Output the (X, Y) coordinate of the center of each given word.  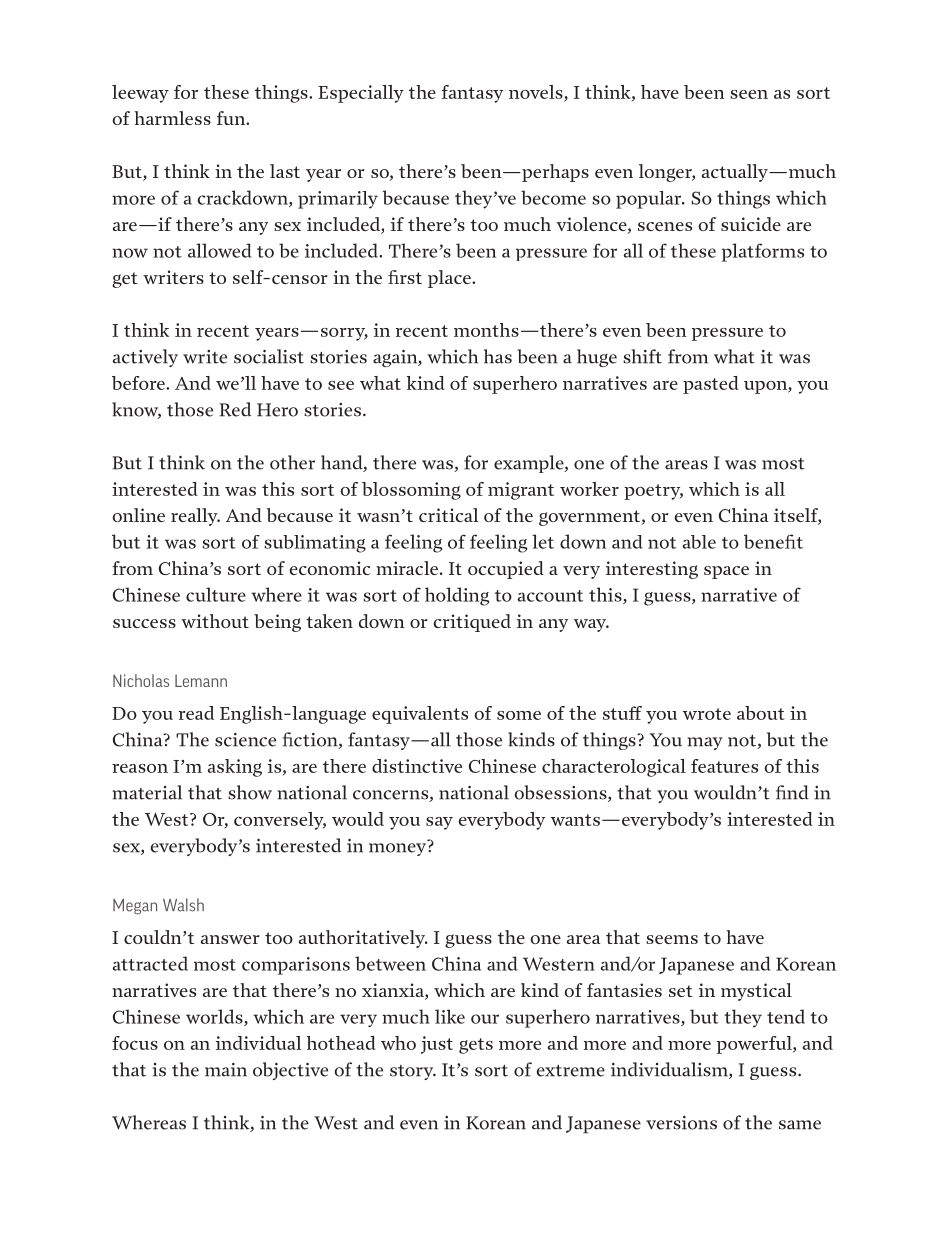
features (724, 766)
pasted (711, 385)
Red (235, 409)
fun (232, 118)
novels (537, 93)
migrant (521, 491)
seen (749, 94)
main (226, 1070)
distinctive (417, 766)
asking (235, 768)
